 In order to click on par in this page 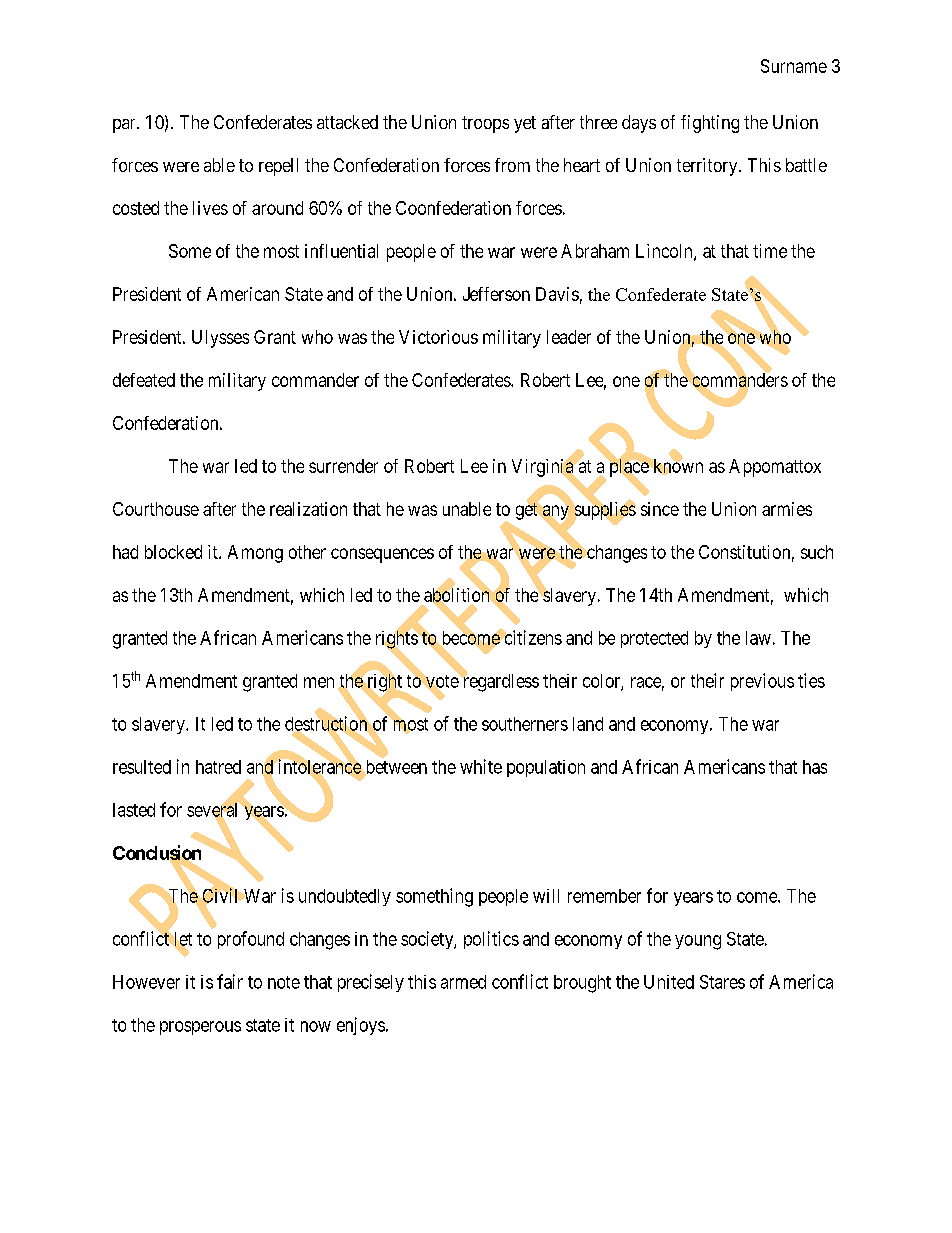, I will do `click(125, 126)`.
